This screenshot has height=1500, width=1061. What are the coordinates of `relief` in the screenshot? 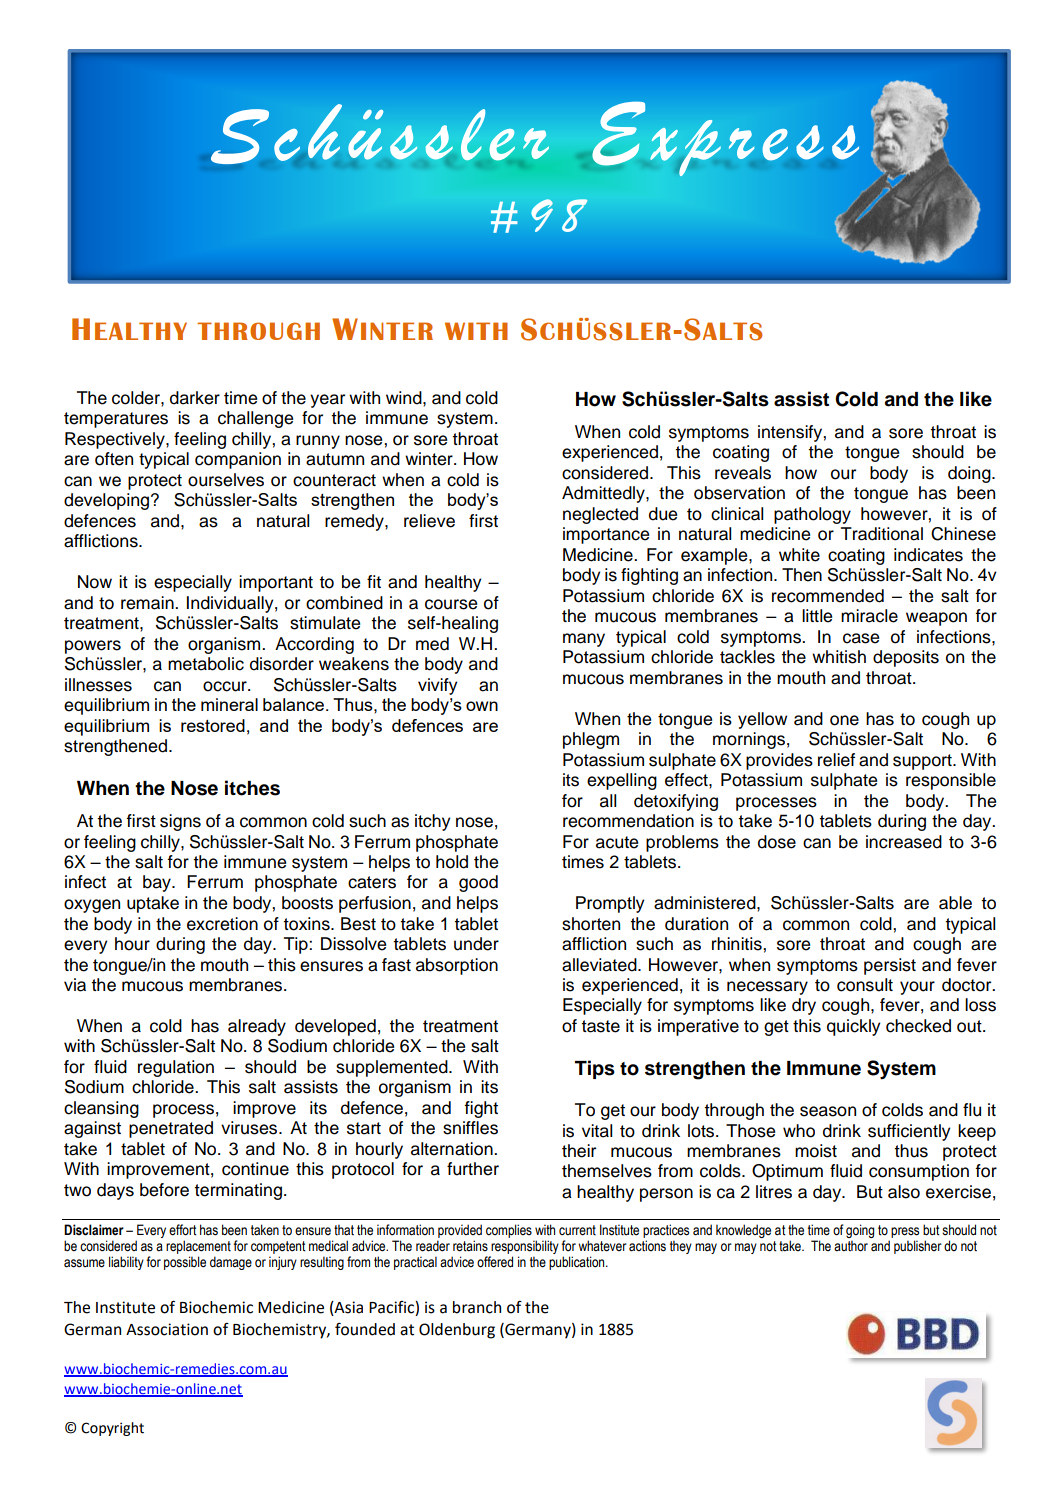 It's located at (836, 760).
